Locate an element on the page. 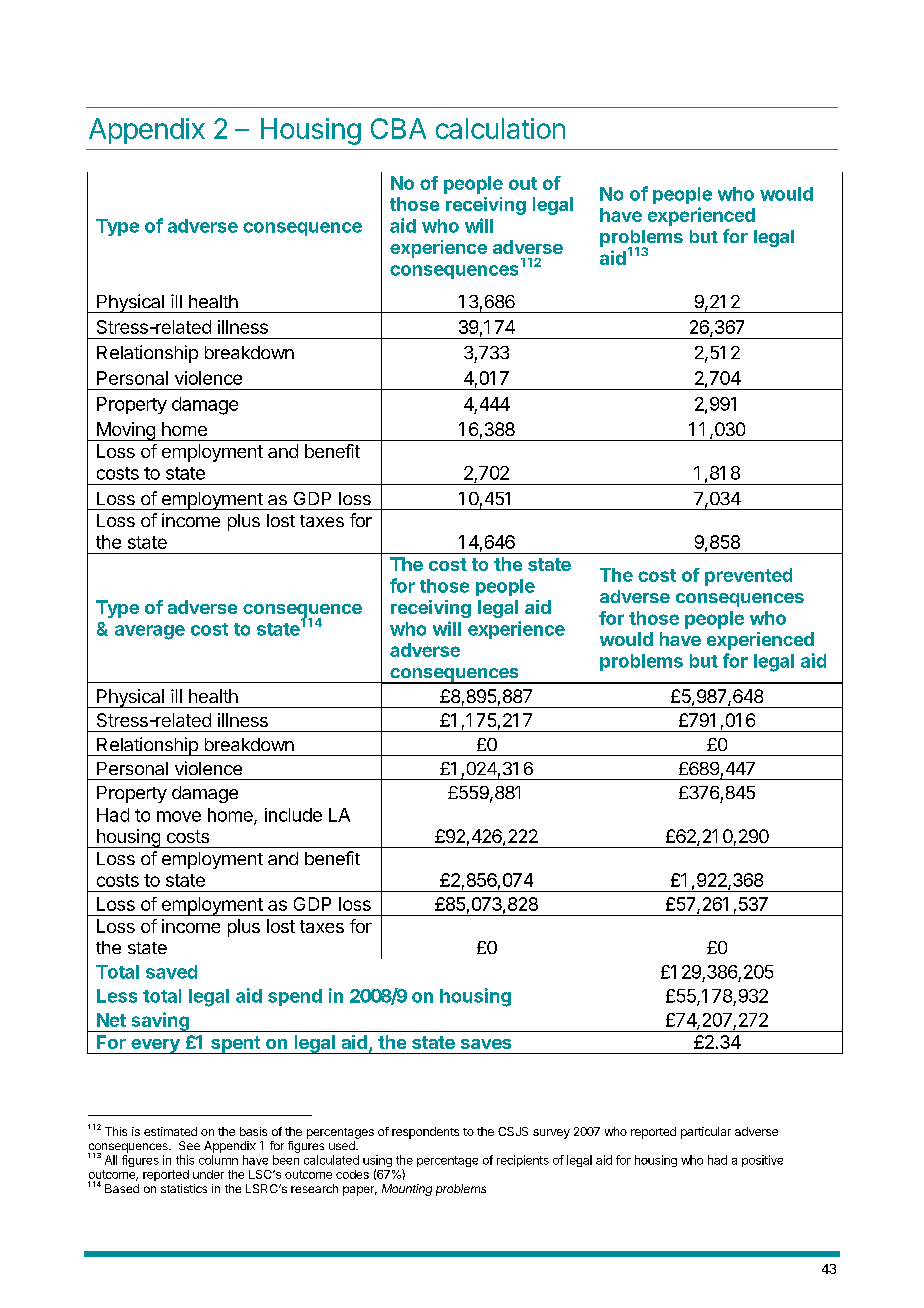 The height and width of the page is (1308, 924). See is located at coordinates (189, 1145).
